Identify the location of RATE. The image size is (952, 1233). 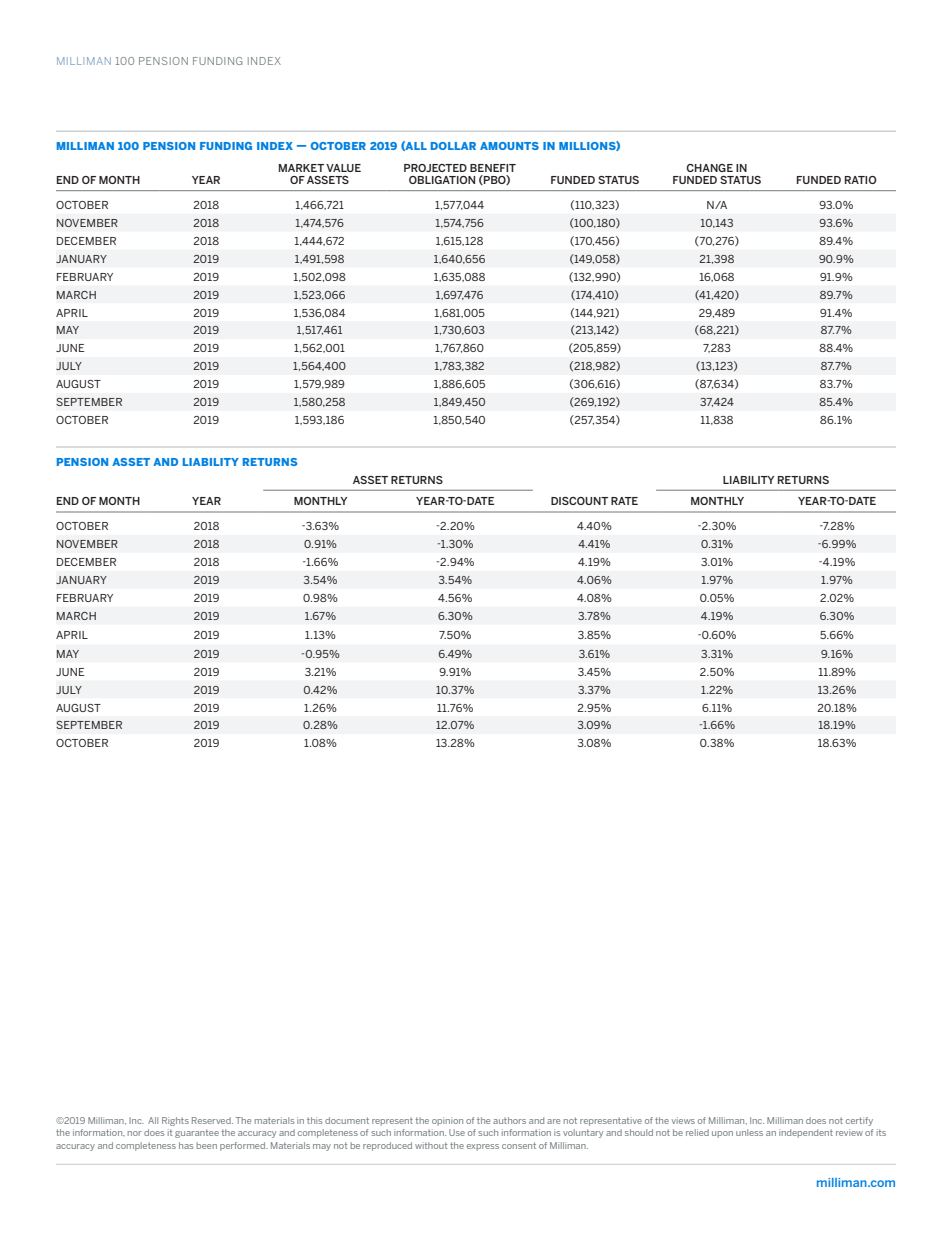
(624, 501).
